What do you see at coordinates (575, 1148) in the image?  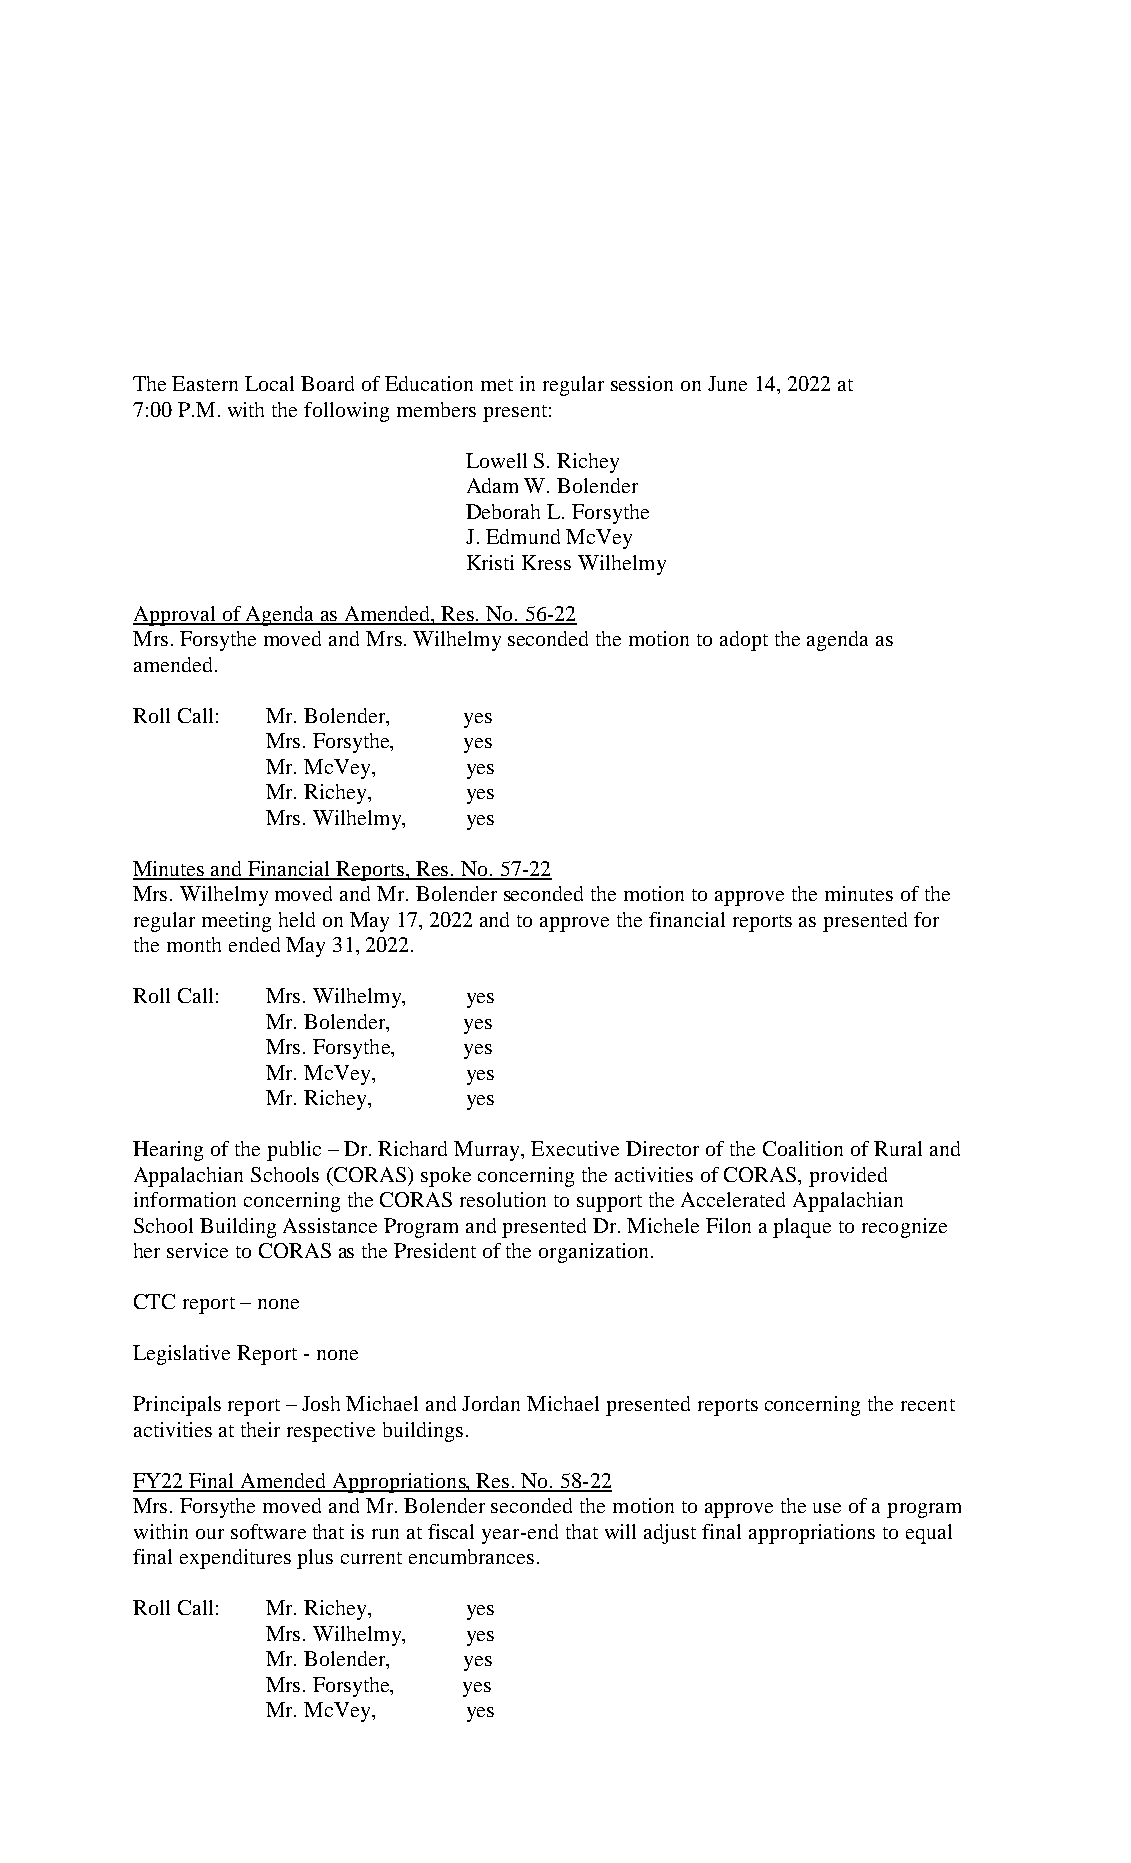 I see `Executive` at bounding box center [575, 1148].
